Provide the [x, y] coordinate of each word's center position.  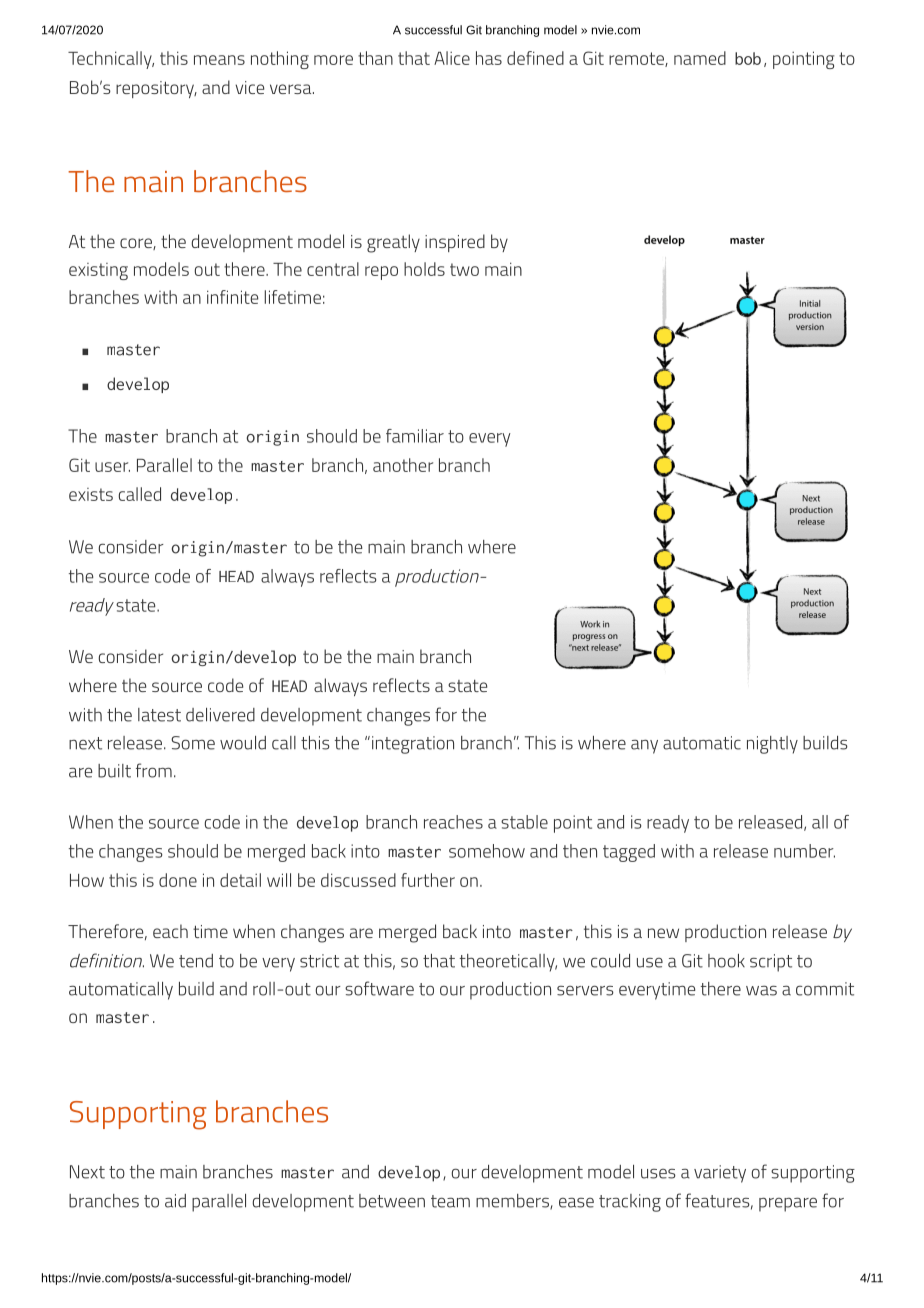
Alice [452, 58]
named [700, 58]
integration [413, 745]
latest [159, 715]
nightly [772, 745]
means [219, 60]
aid [175, 1201]
